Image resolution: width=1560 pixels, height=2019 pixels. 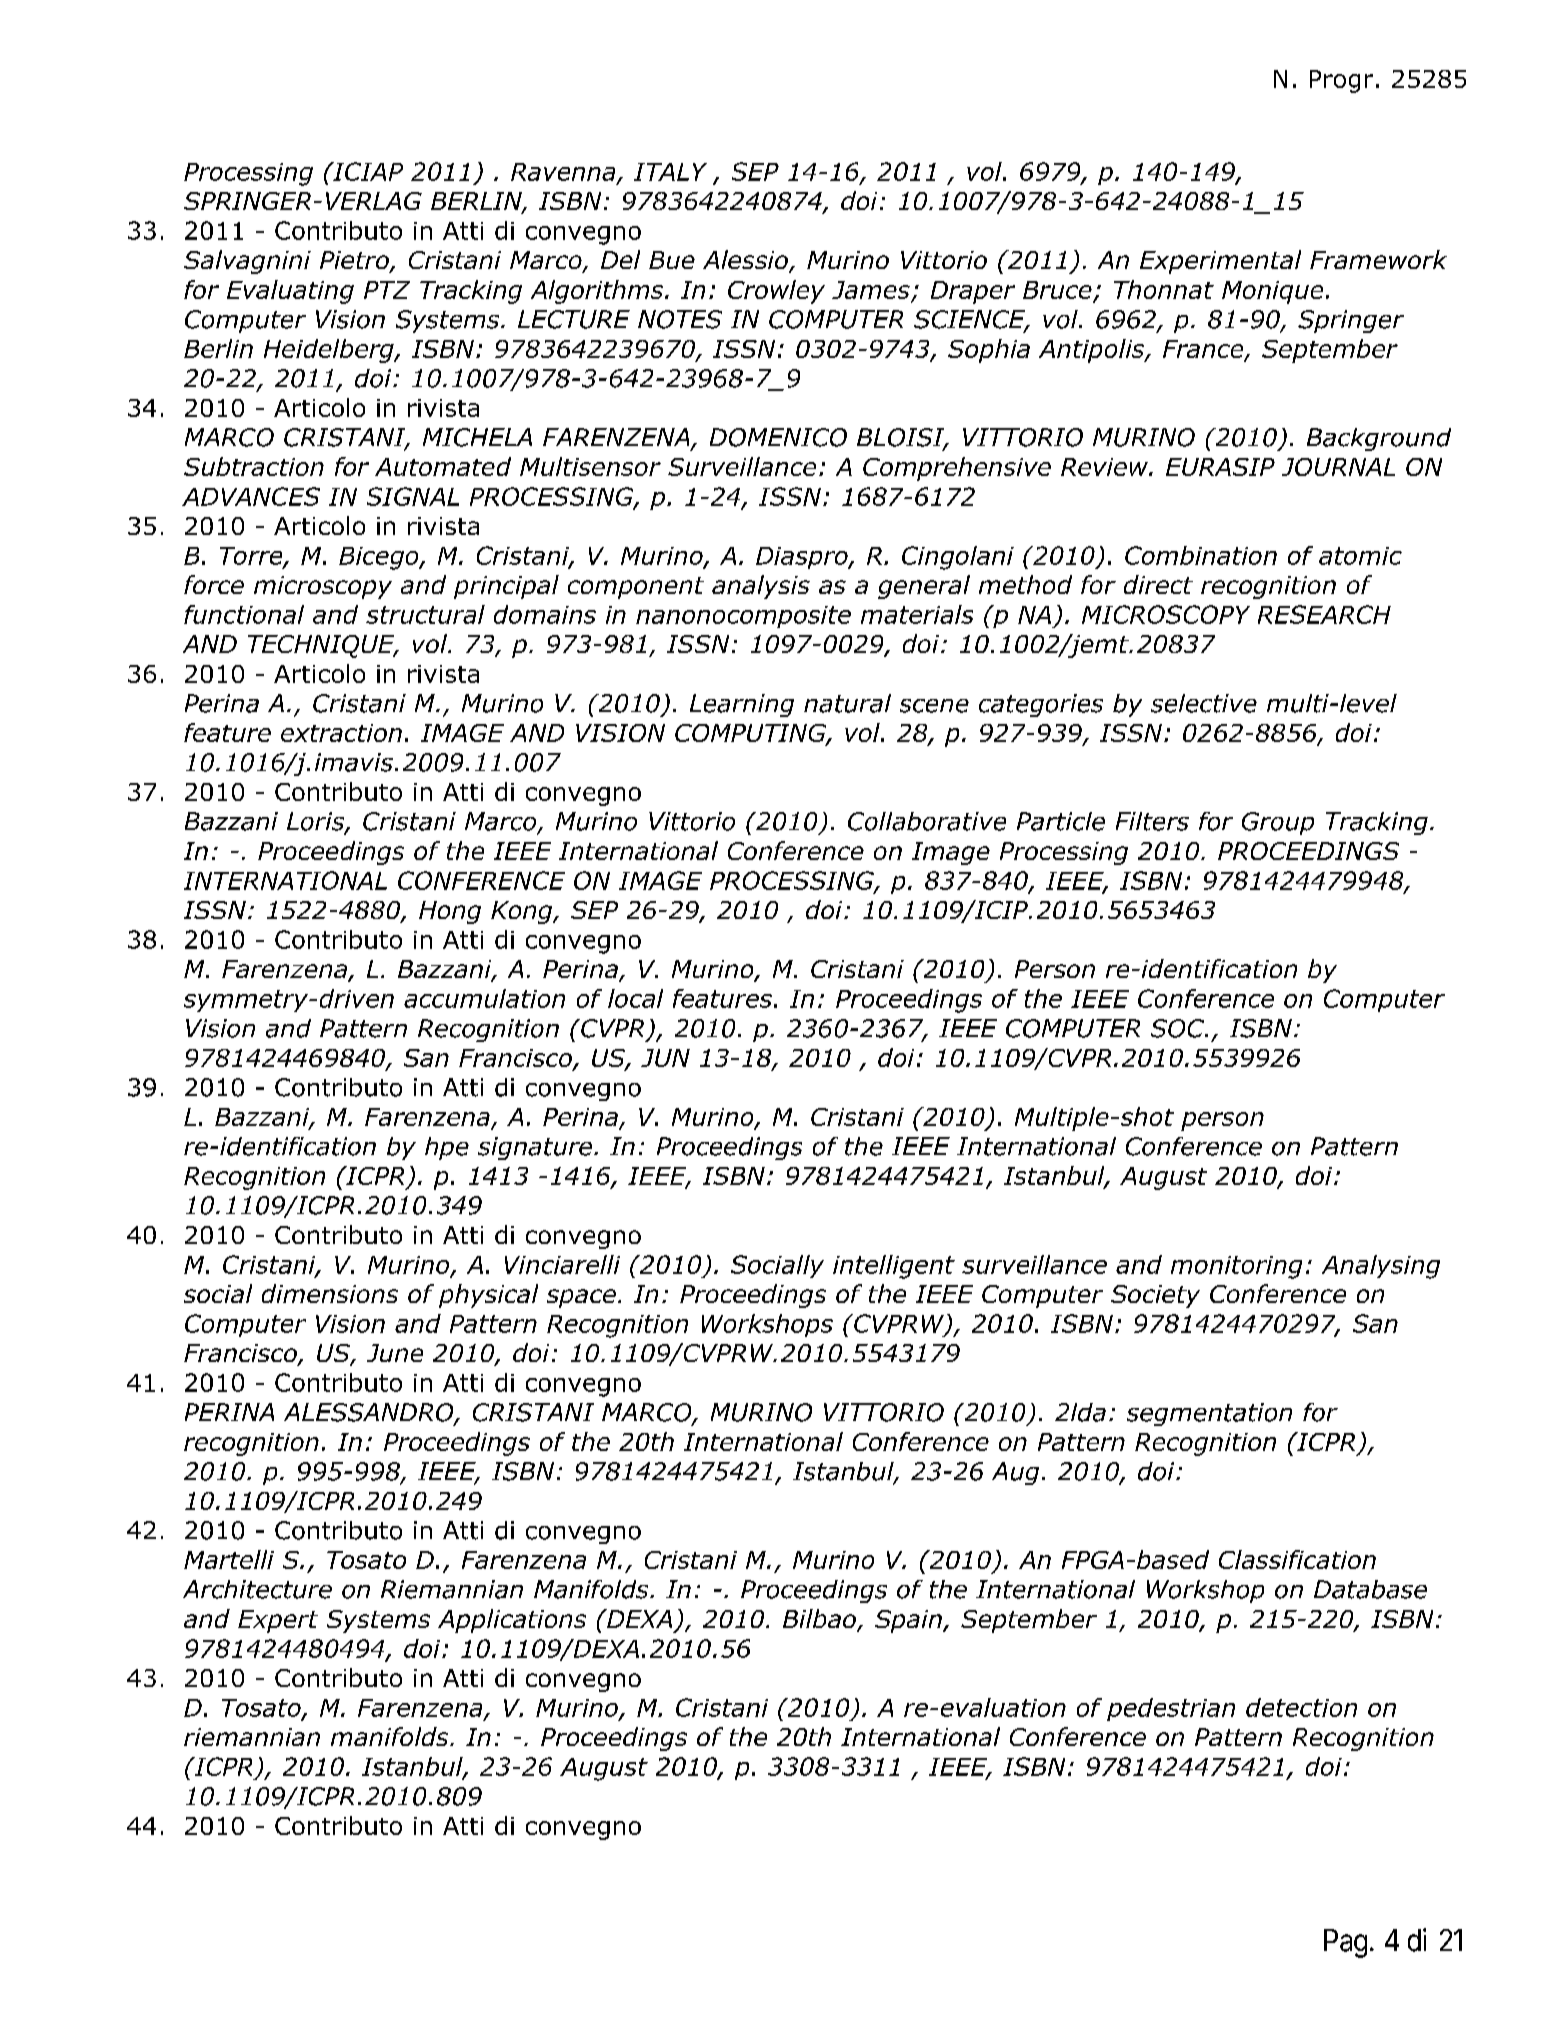 What do you see at coordinates (909, 1621) in the screenshot?
I see `Spain` at bounding box center [909, 1621].
